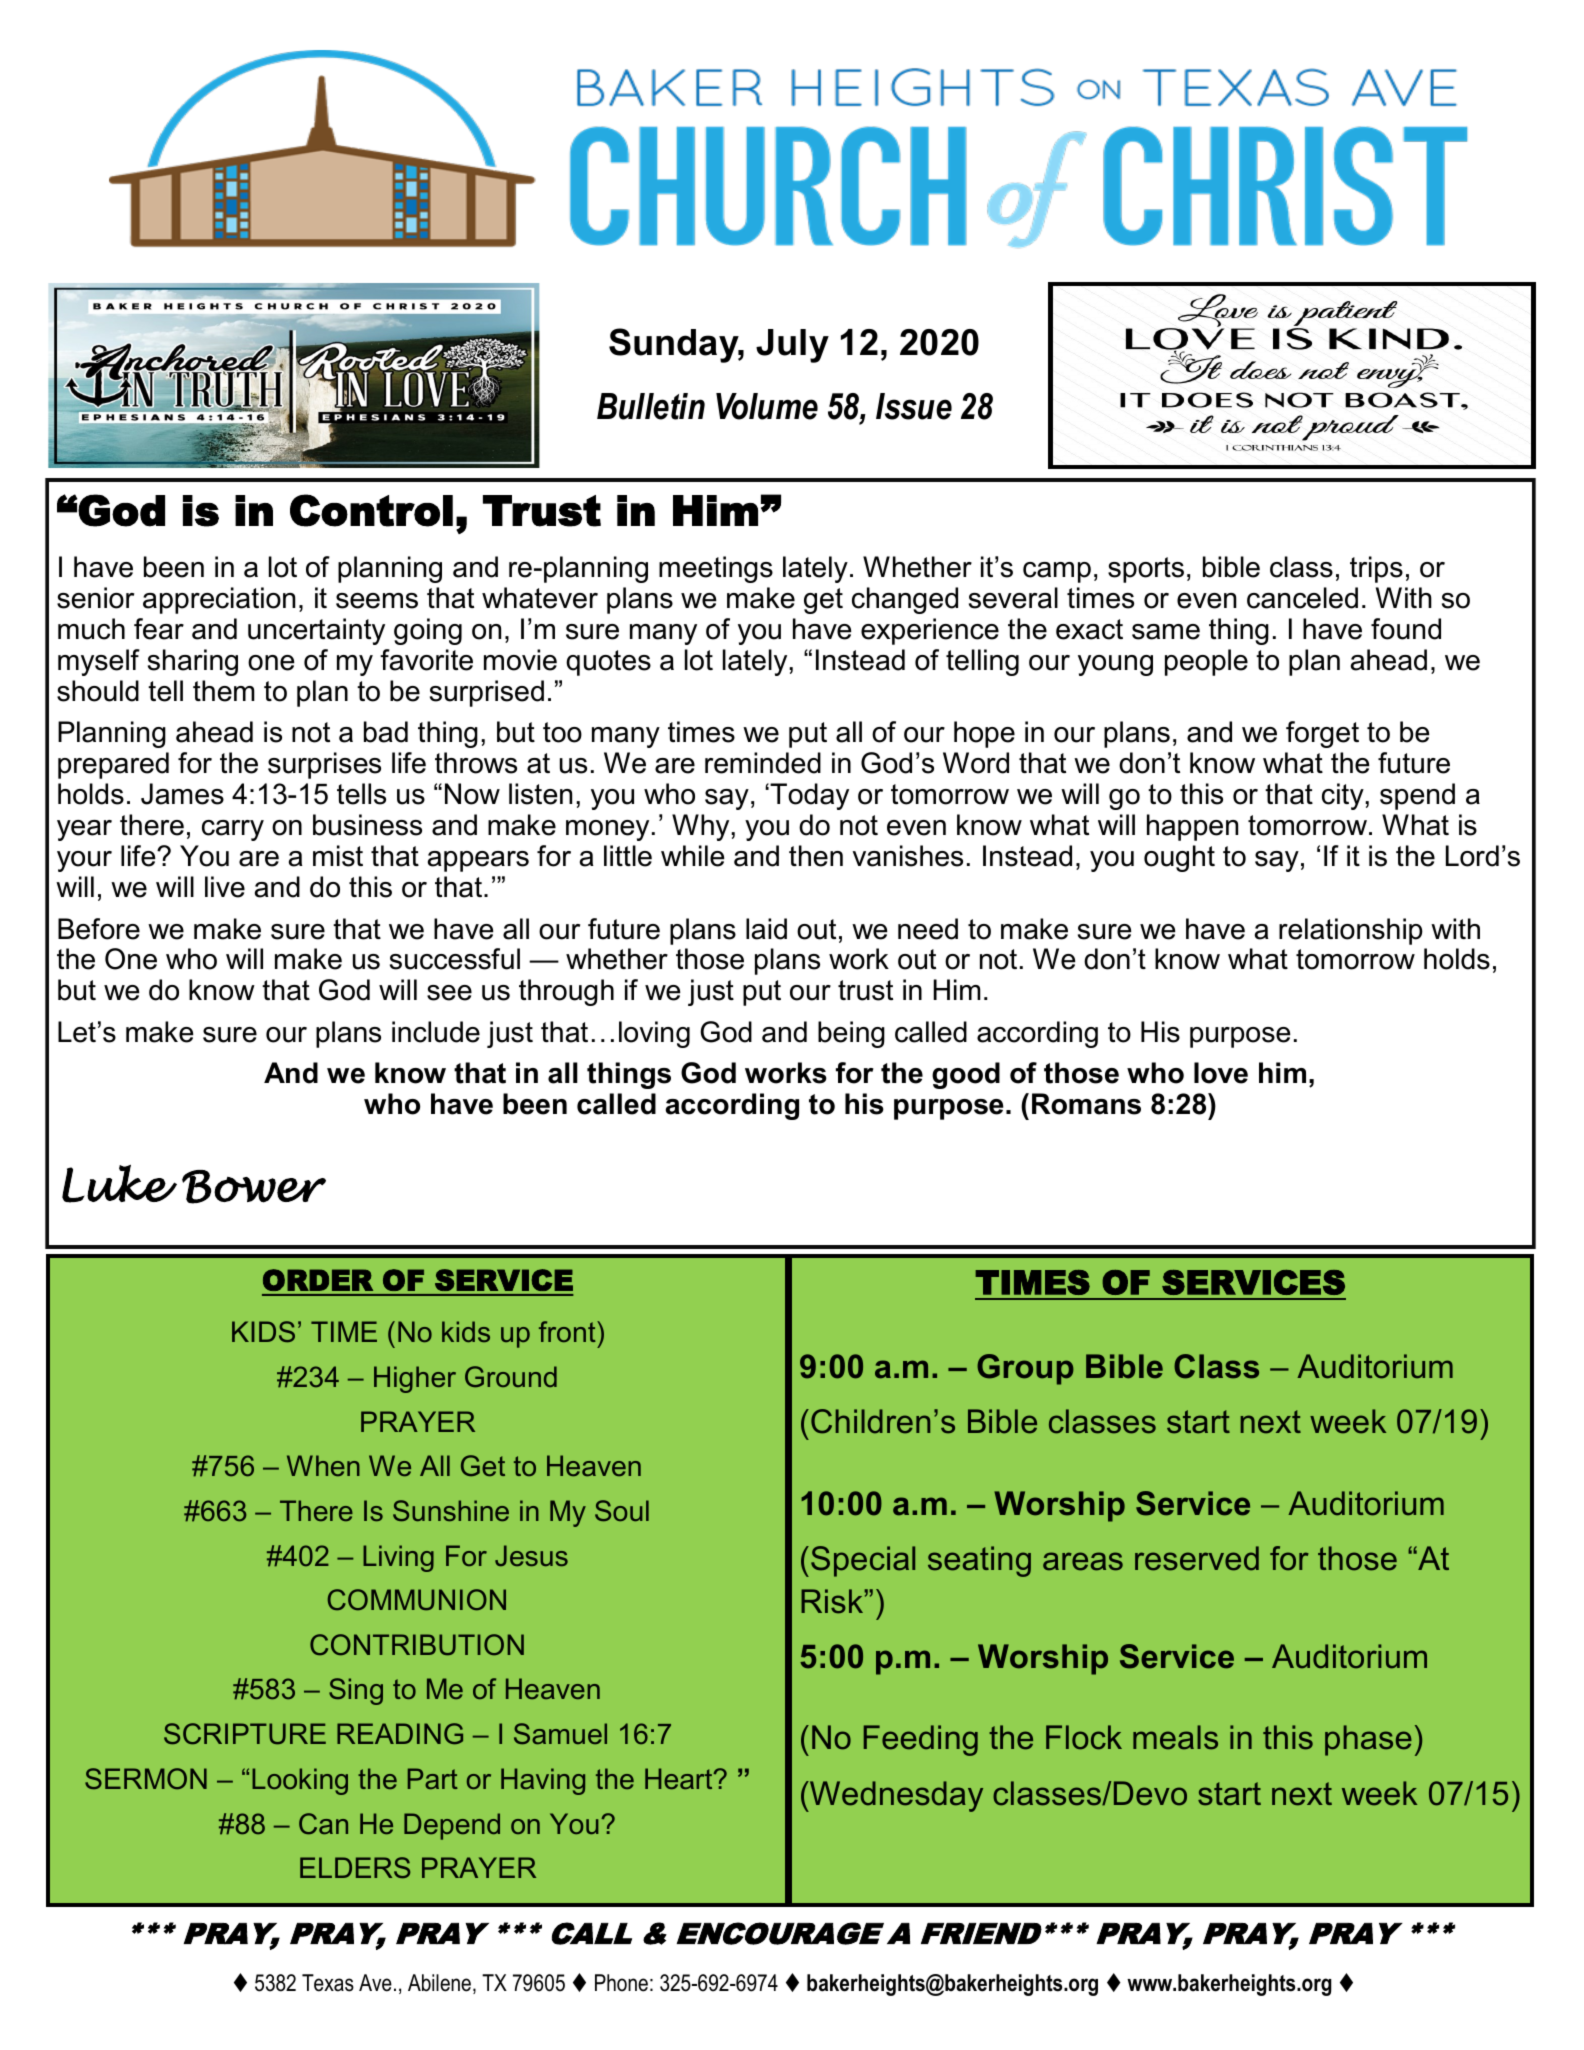 This document has width=1584, height=2050. Describe the element at coordinates (254, 1187) in the document. I see `Bower` at that location.
